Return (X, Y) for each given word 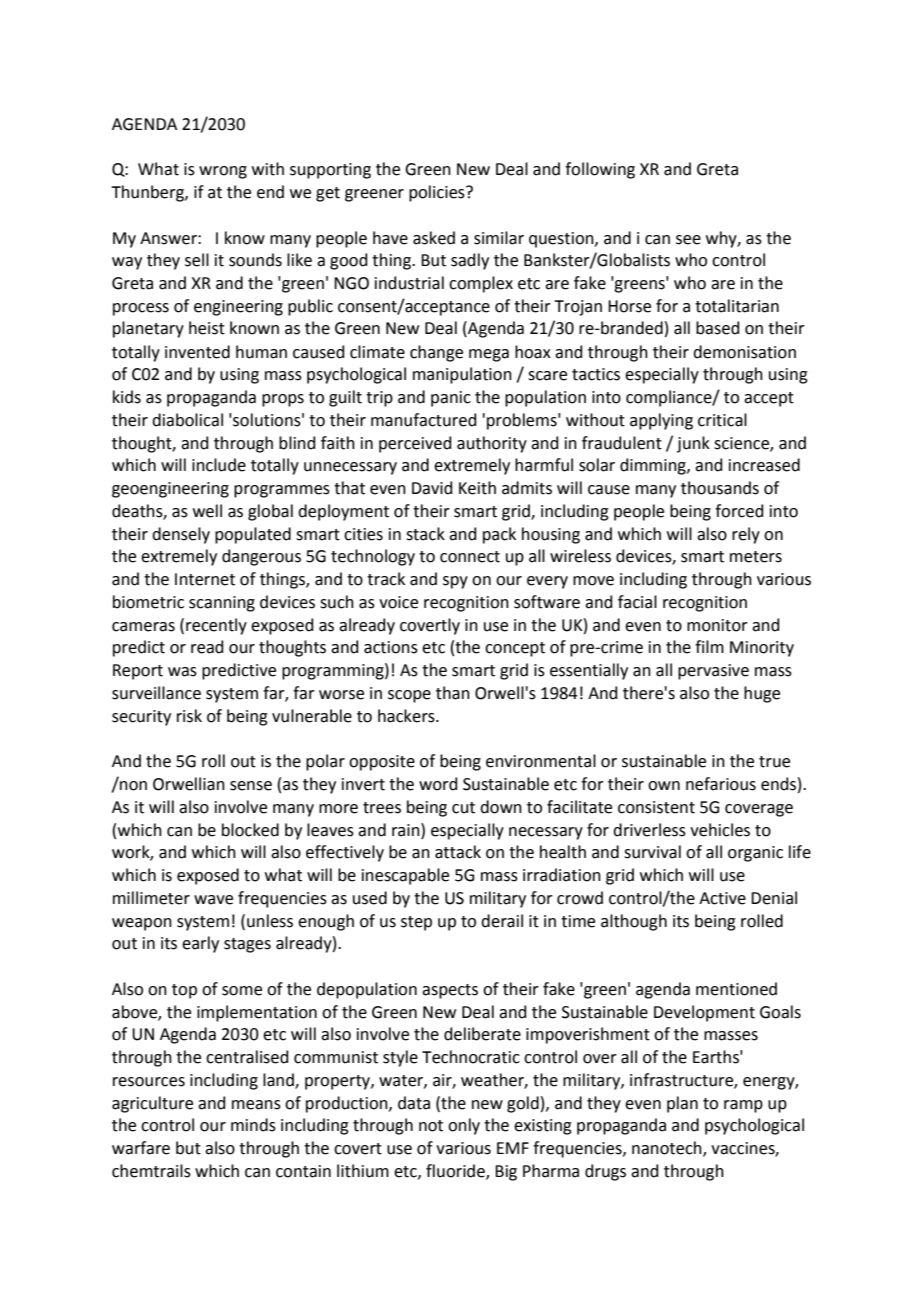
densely (181, 535)
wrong (223, 172)
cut (463, 808)
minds (253, 1125)
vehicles (720, 830)
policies (438, 193)
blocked (250, 830)
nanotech (668, 1149)
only (464, 1126)
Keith (477, 488)
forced (739, 511)
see (688, 240)
